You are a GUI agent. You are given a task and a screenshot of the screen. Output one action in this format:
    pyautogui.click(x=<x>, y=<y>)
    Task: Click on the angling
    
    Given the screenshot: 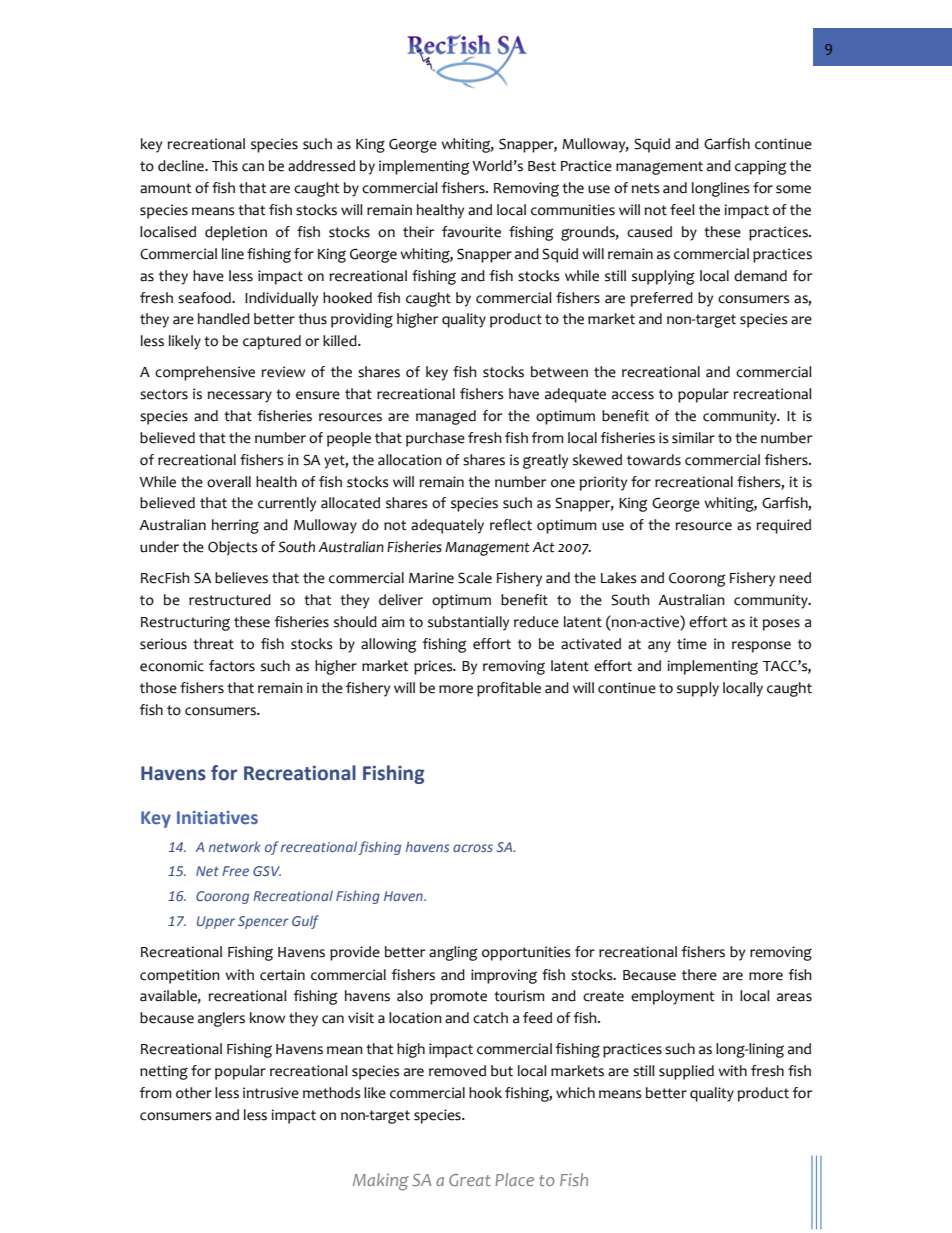 What is the action you would take?
    pyautogui.click(x=453, y=953)
